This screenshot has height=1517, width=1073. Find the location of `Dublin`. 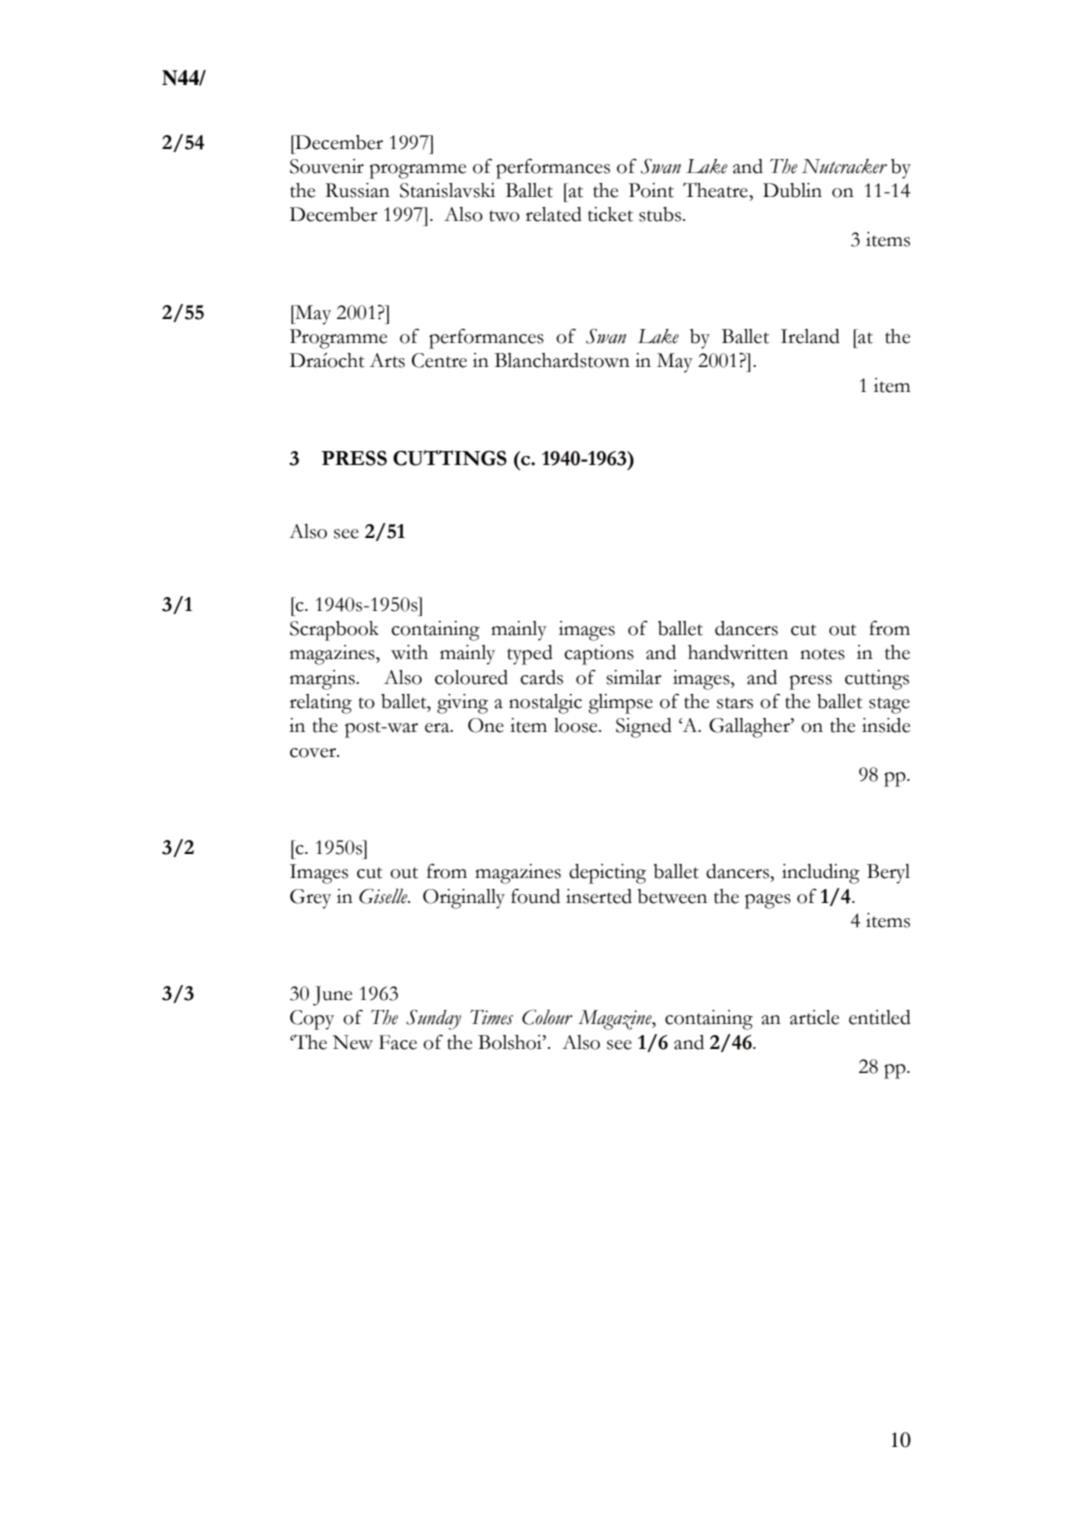

Dublin is located at coordinates (792, 190).
